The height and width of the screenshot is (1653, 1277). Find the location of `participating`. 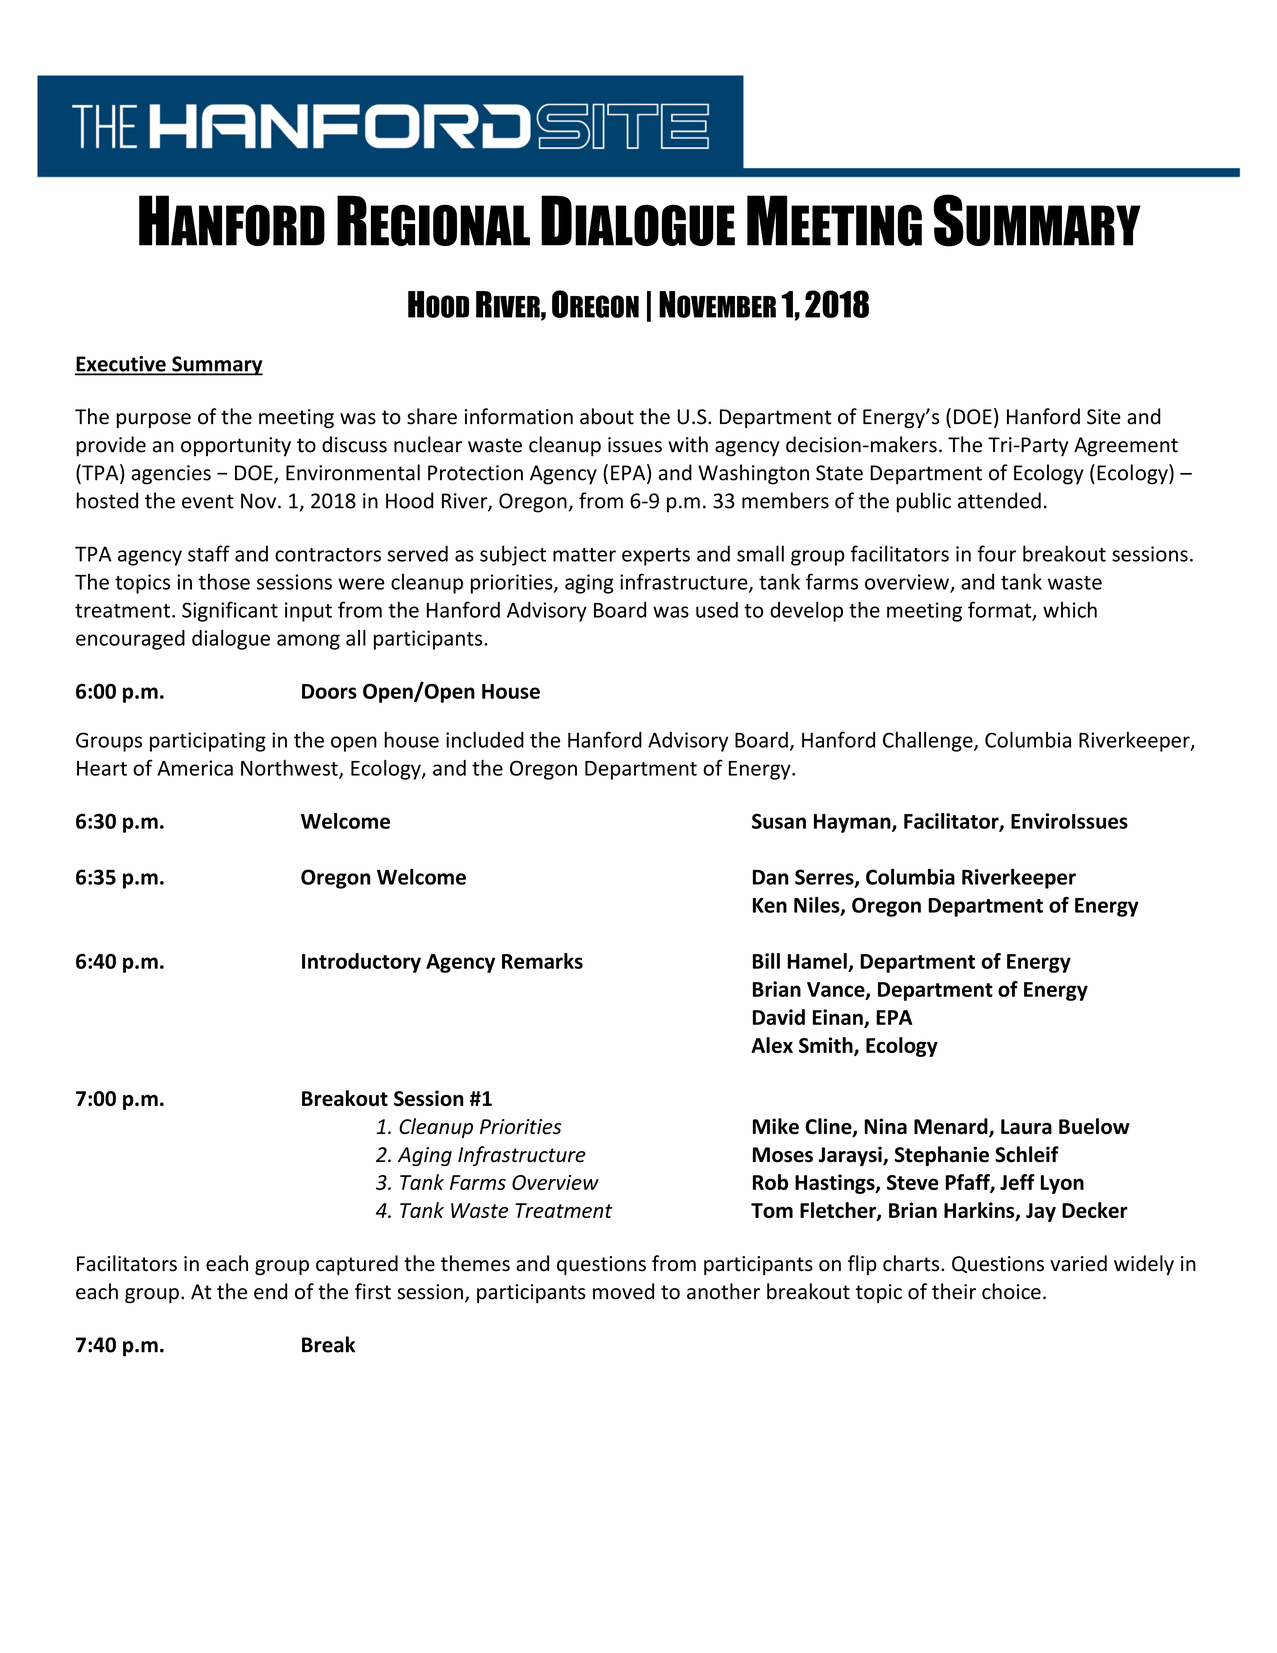

participating is located at coordinates (208, 742).
